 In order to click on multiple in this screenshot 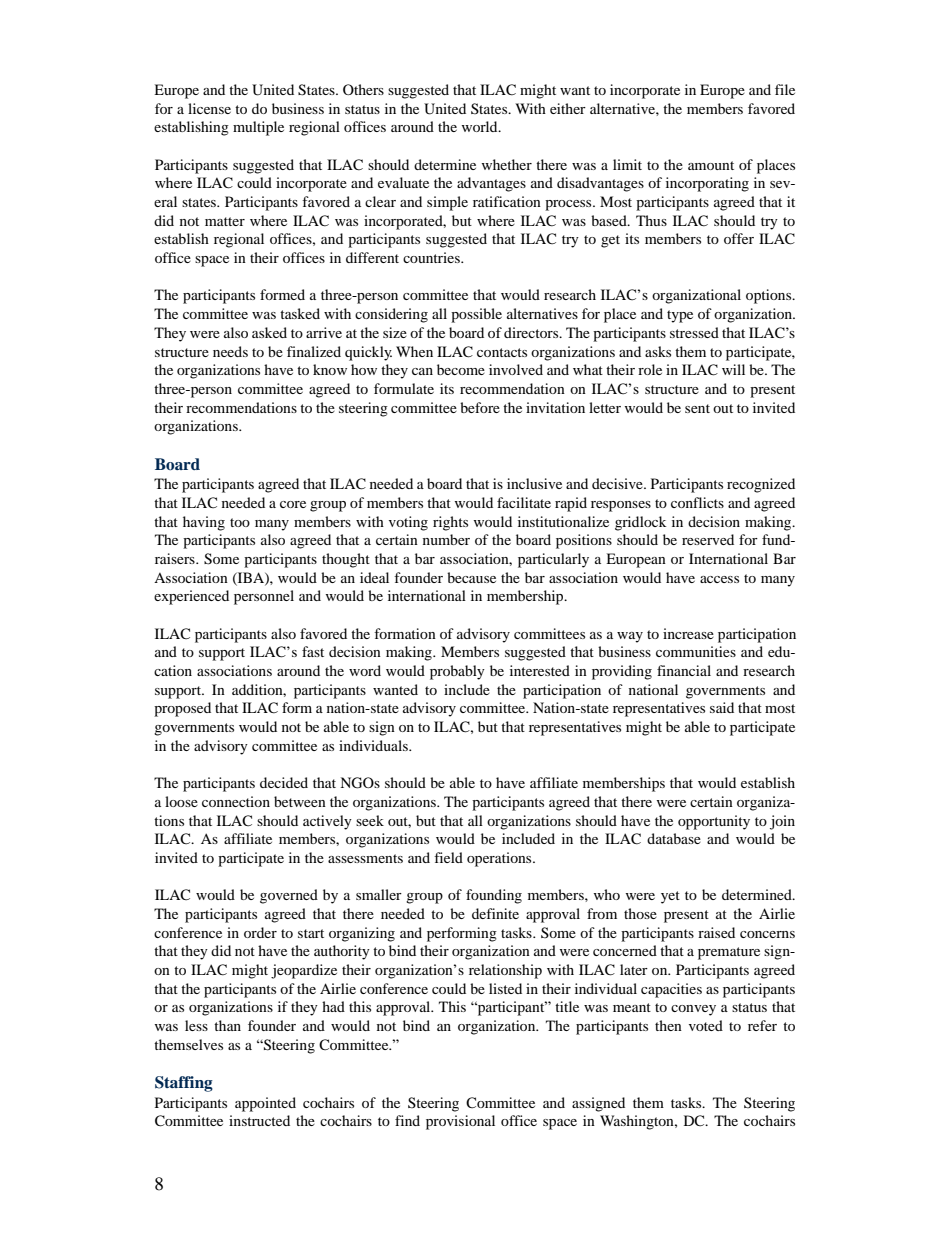, I will do `click(258, 128)`.
